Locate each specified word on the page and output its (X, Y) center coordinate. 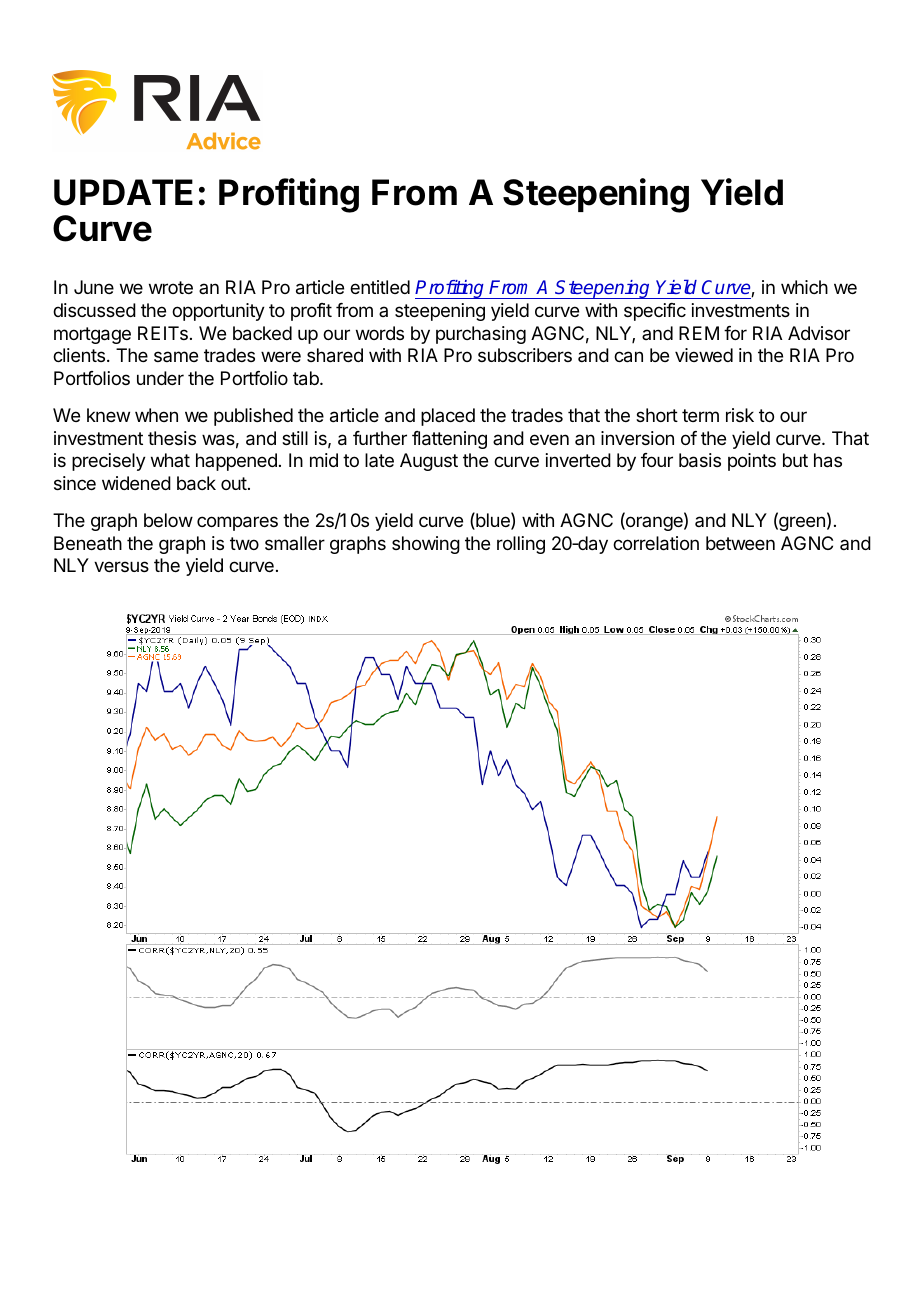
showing (426, 545)
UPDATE (123, 192)
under (160, 378)
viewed (704, 355)
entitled (380, 287)
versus (121, 566)
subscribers (525, 355)
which (804, 287)
